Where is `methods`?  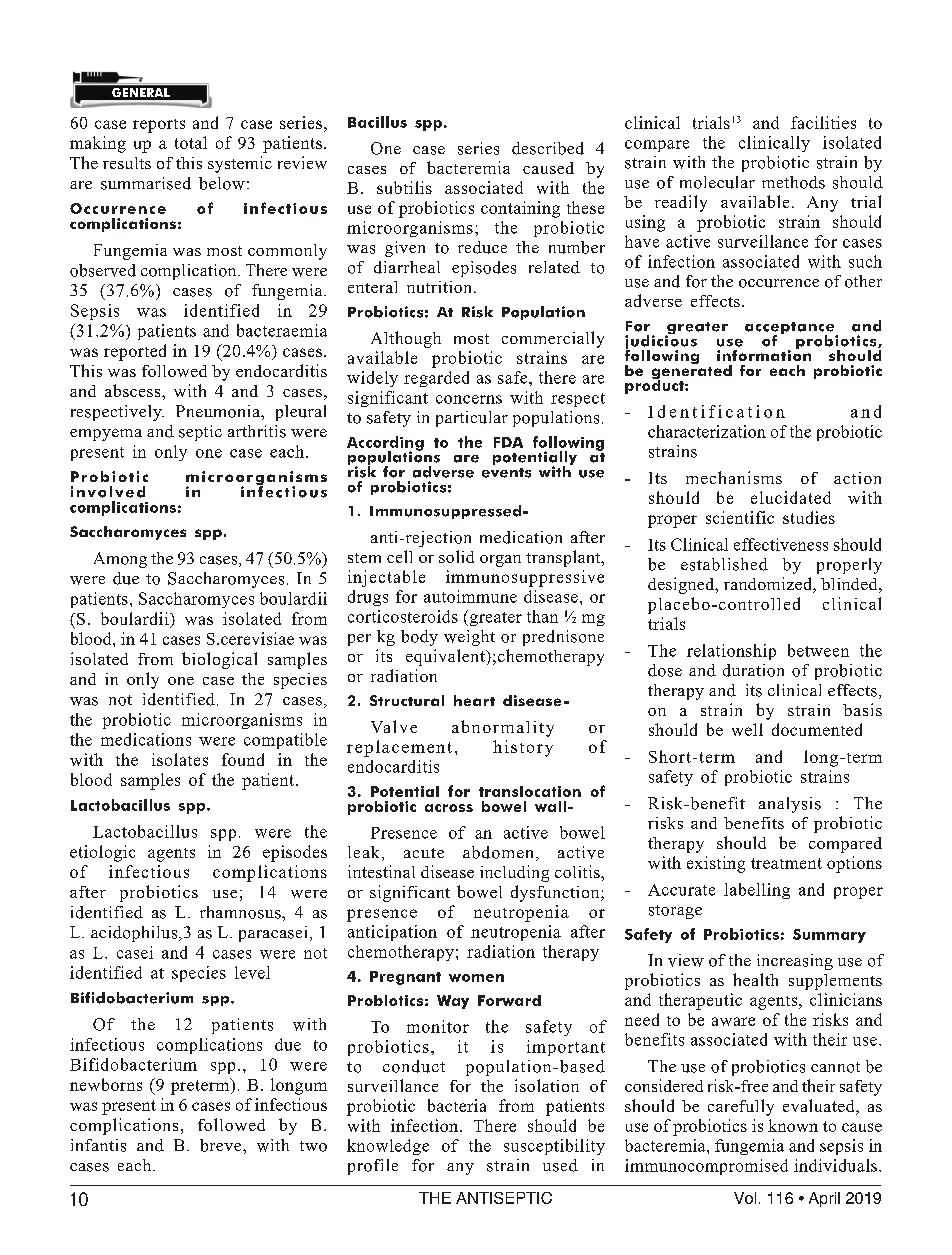
methods is located at coordinates (793, 182).
